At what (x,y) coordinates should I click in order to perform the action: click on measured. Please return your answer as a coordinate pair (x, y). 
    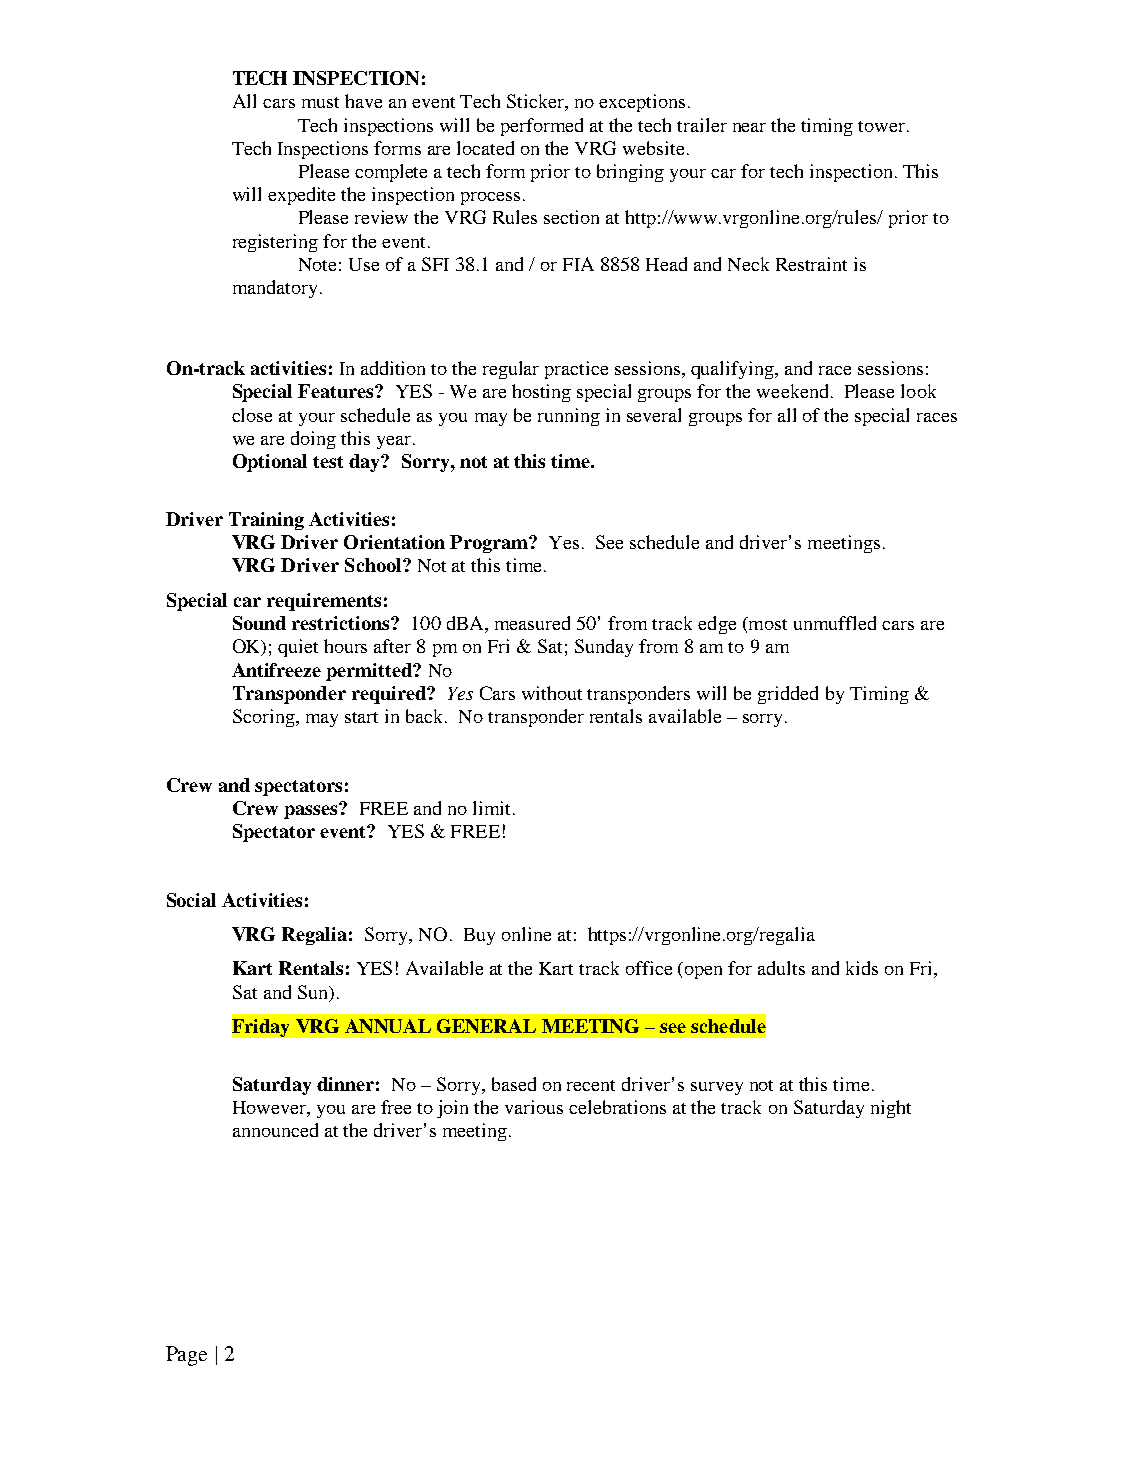
    Looking at the image, I should click on (532, 623).
